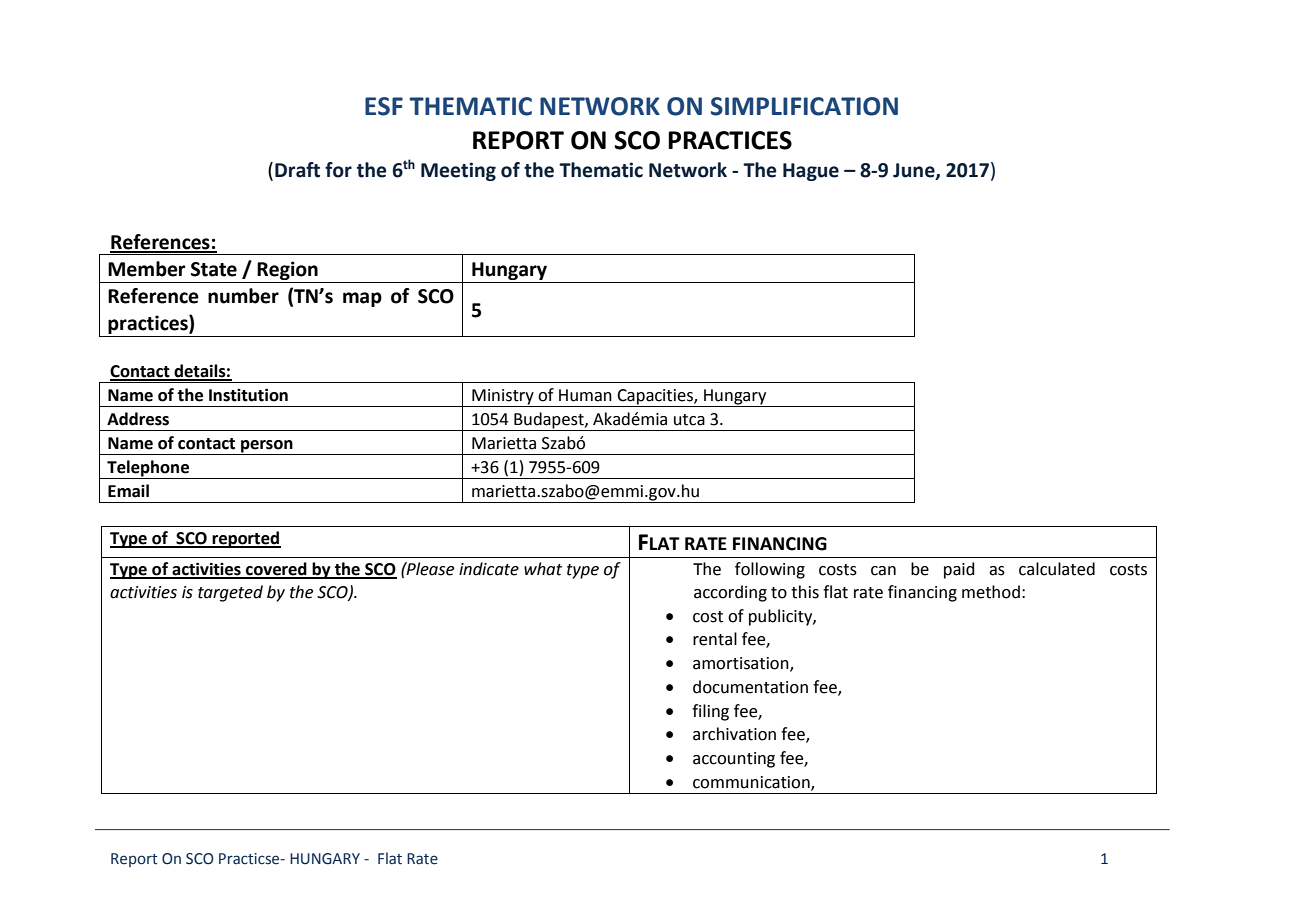 The height and width of the screenshot is (924, 1308). Describe the element at coordinates (543, 569) in the screenshot. I see `what` at that location.
